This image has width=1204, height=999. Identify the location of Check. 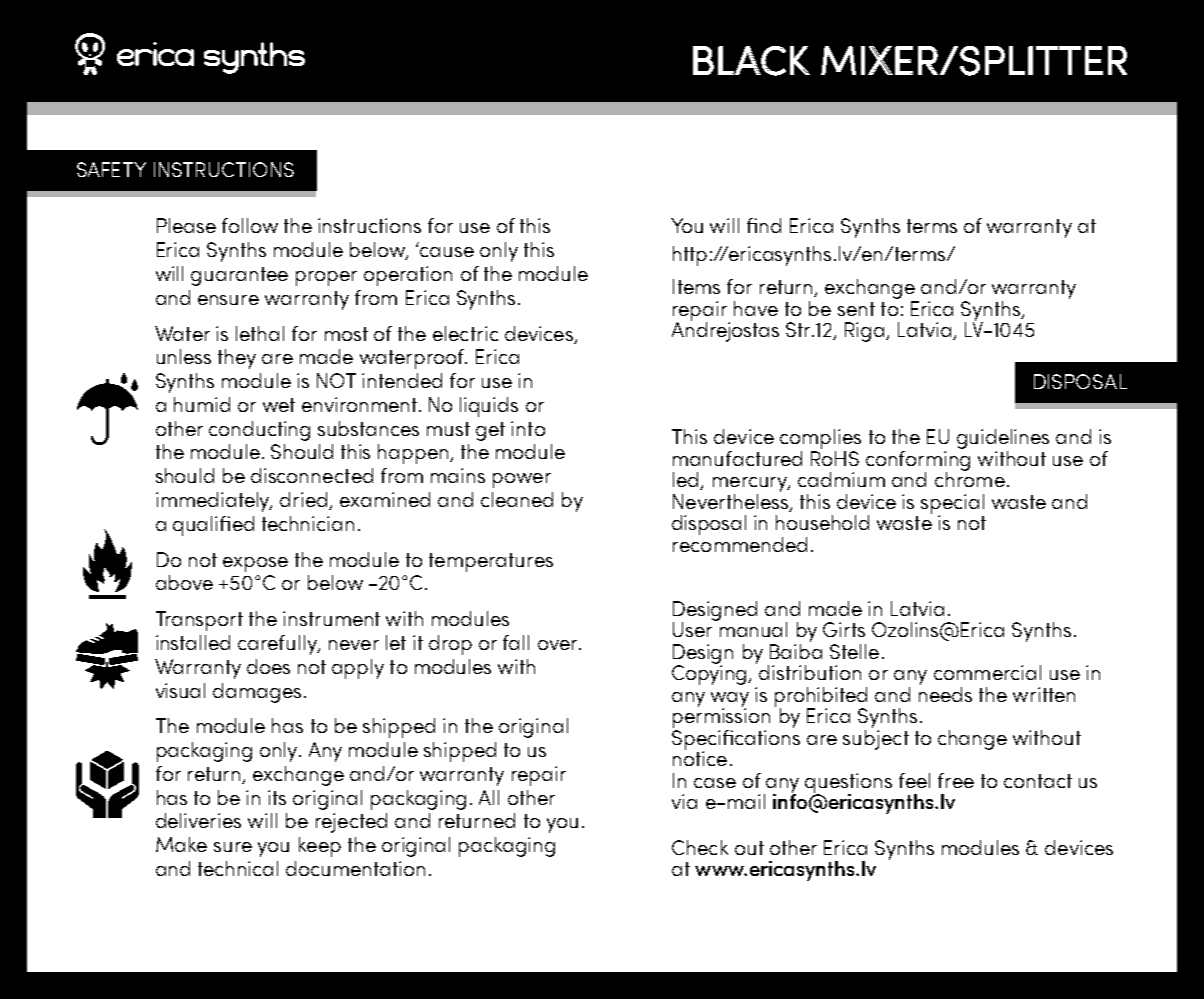
(700, 847).
